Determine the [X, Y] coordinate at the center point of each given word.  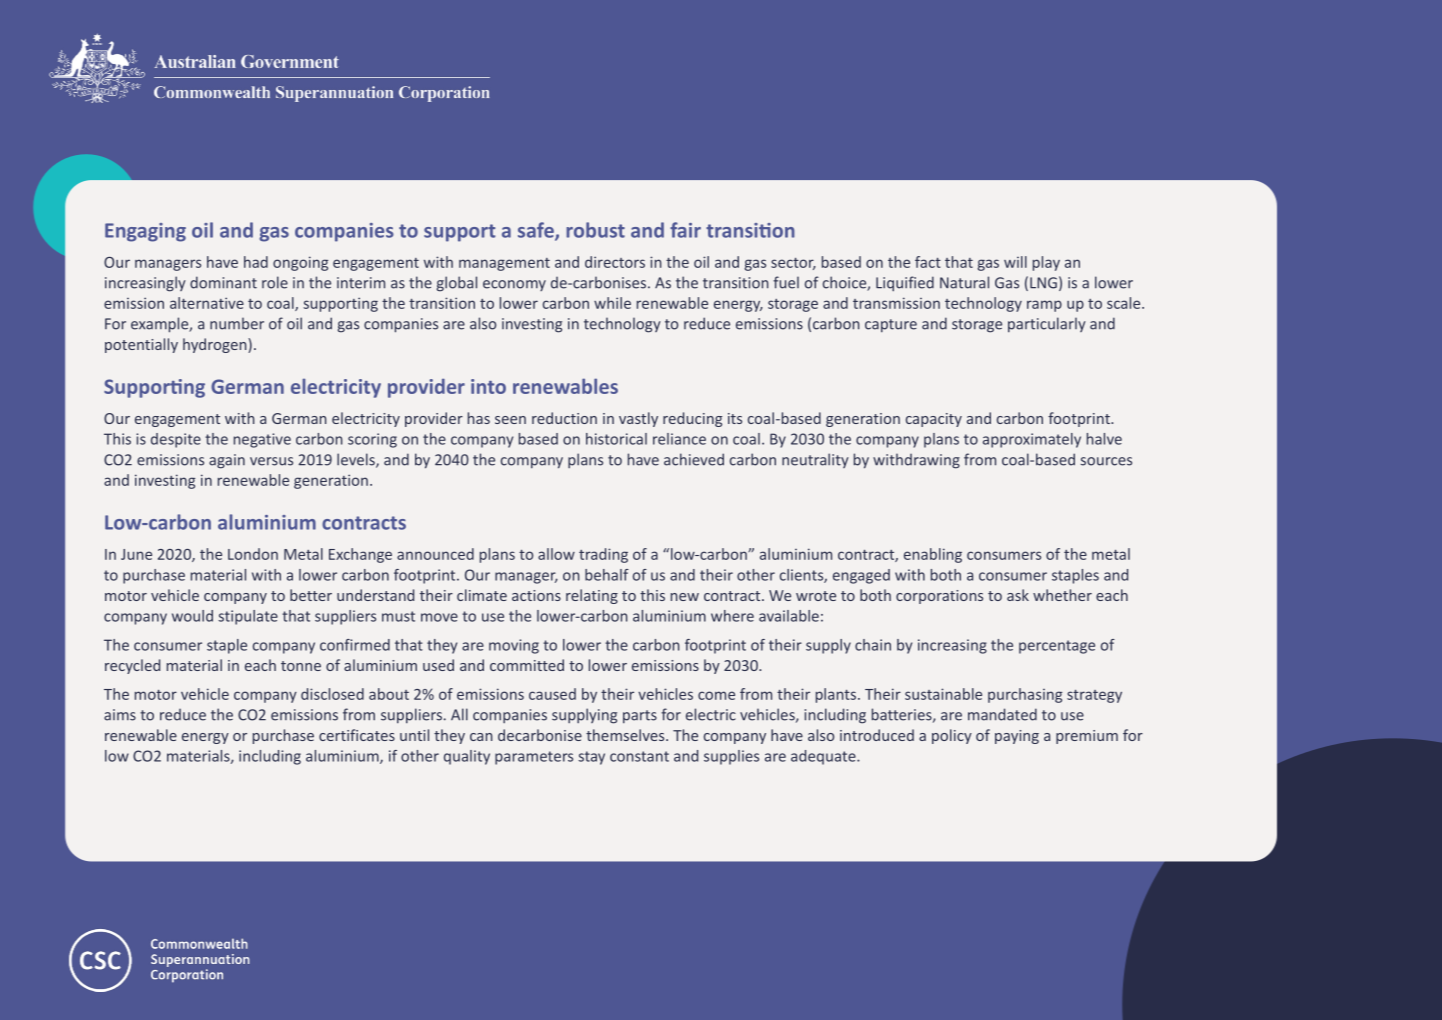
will [1015, 262]
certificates [357, 735]
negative [262, 440]
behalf [607, 575]
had [256, 262]
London [253, 554]
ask [1018, 595]
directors [615, 262]
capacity [934, 420]
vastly [638, 419]
